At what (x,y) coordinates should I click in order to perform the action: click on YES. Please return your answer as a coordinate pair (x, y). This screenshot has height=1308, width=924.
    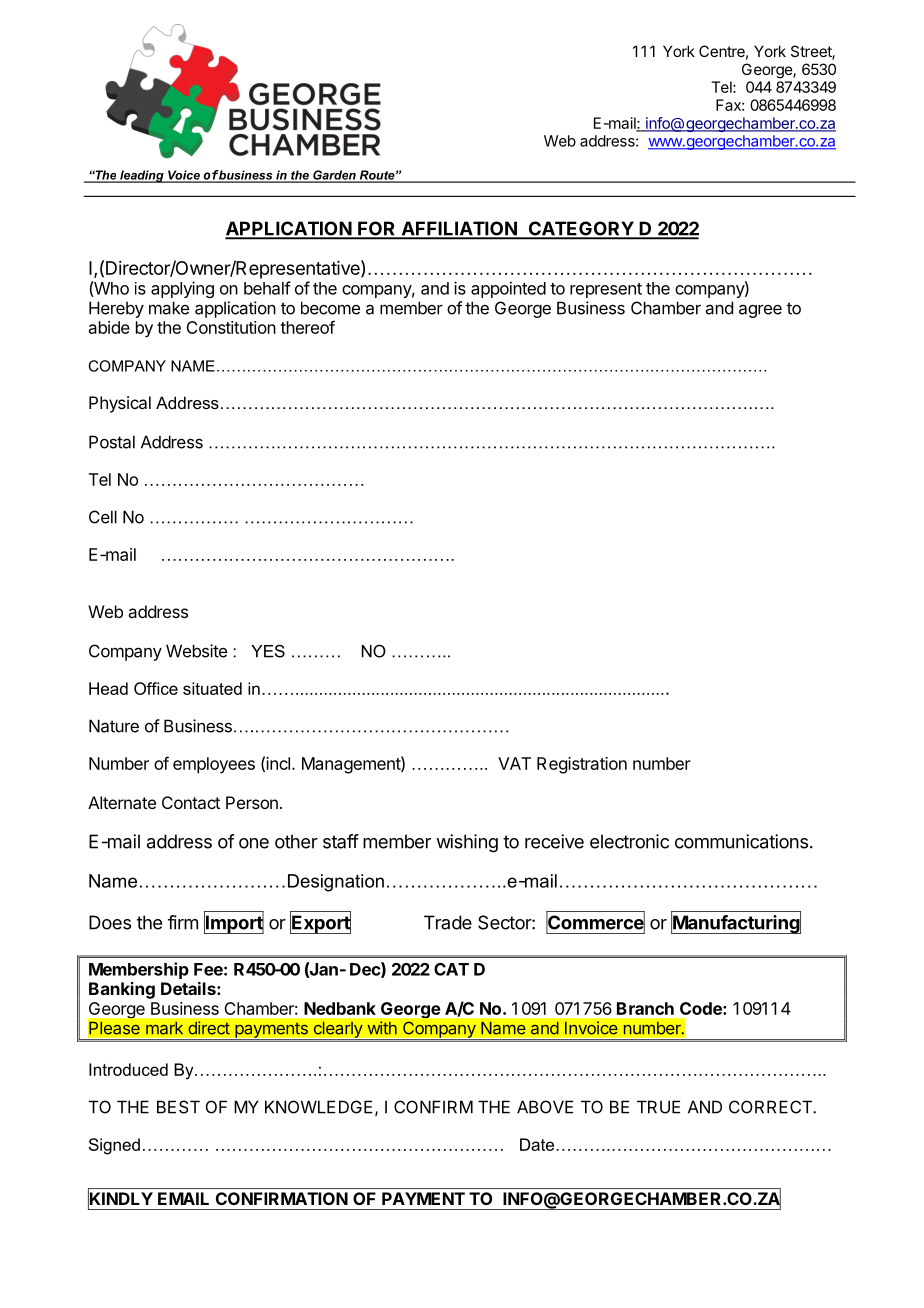
    Looking at the image, I should click on (268, 651).
